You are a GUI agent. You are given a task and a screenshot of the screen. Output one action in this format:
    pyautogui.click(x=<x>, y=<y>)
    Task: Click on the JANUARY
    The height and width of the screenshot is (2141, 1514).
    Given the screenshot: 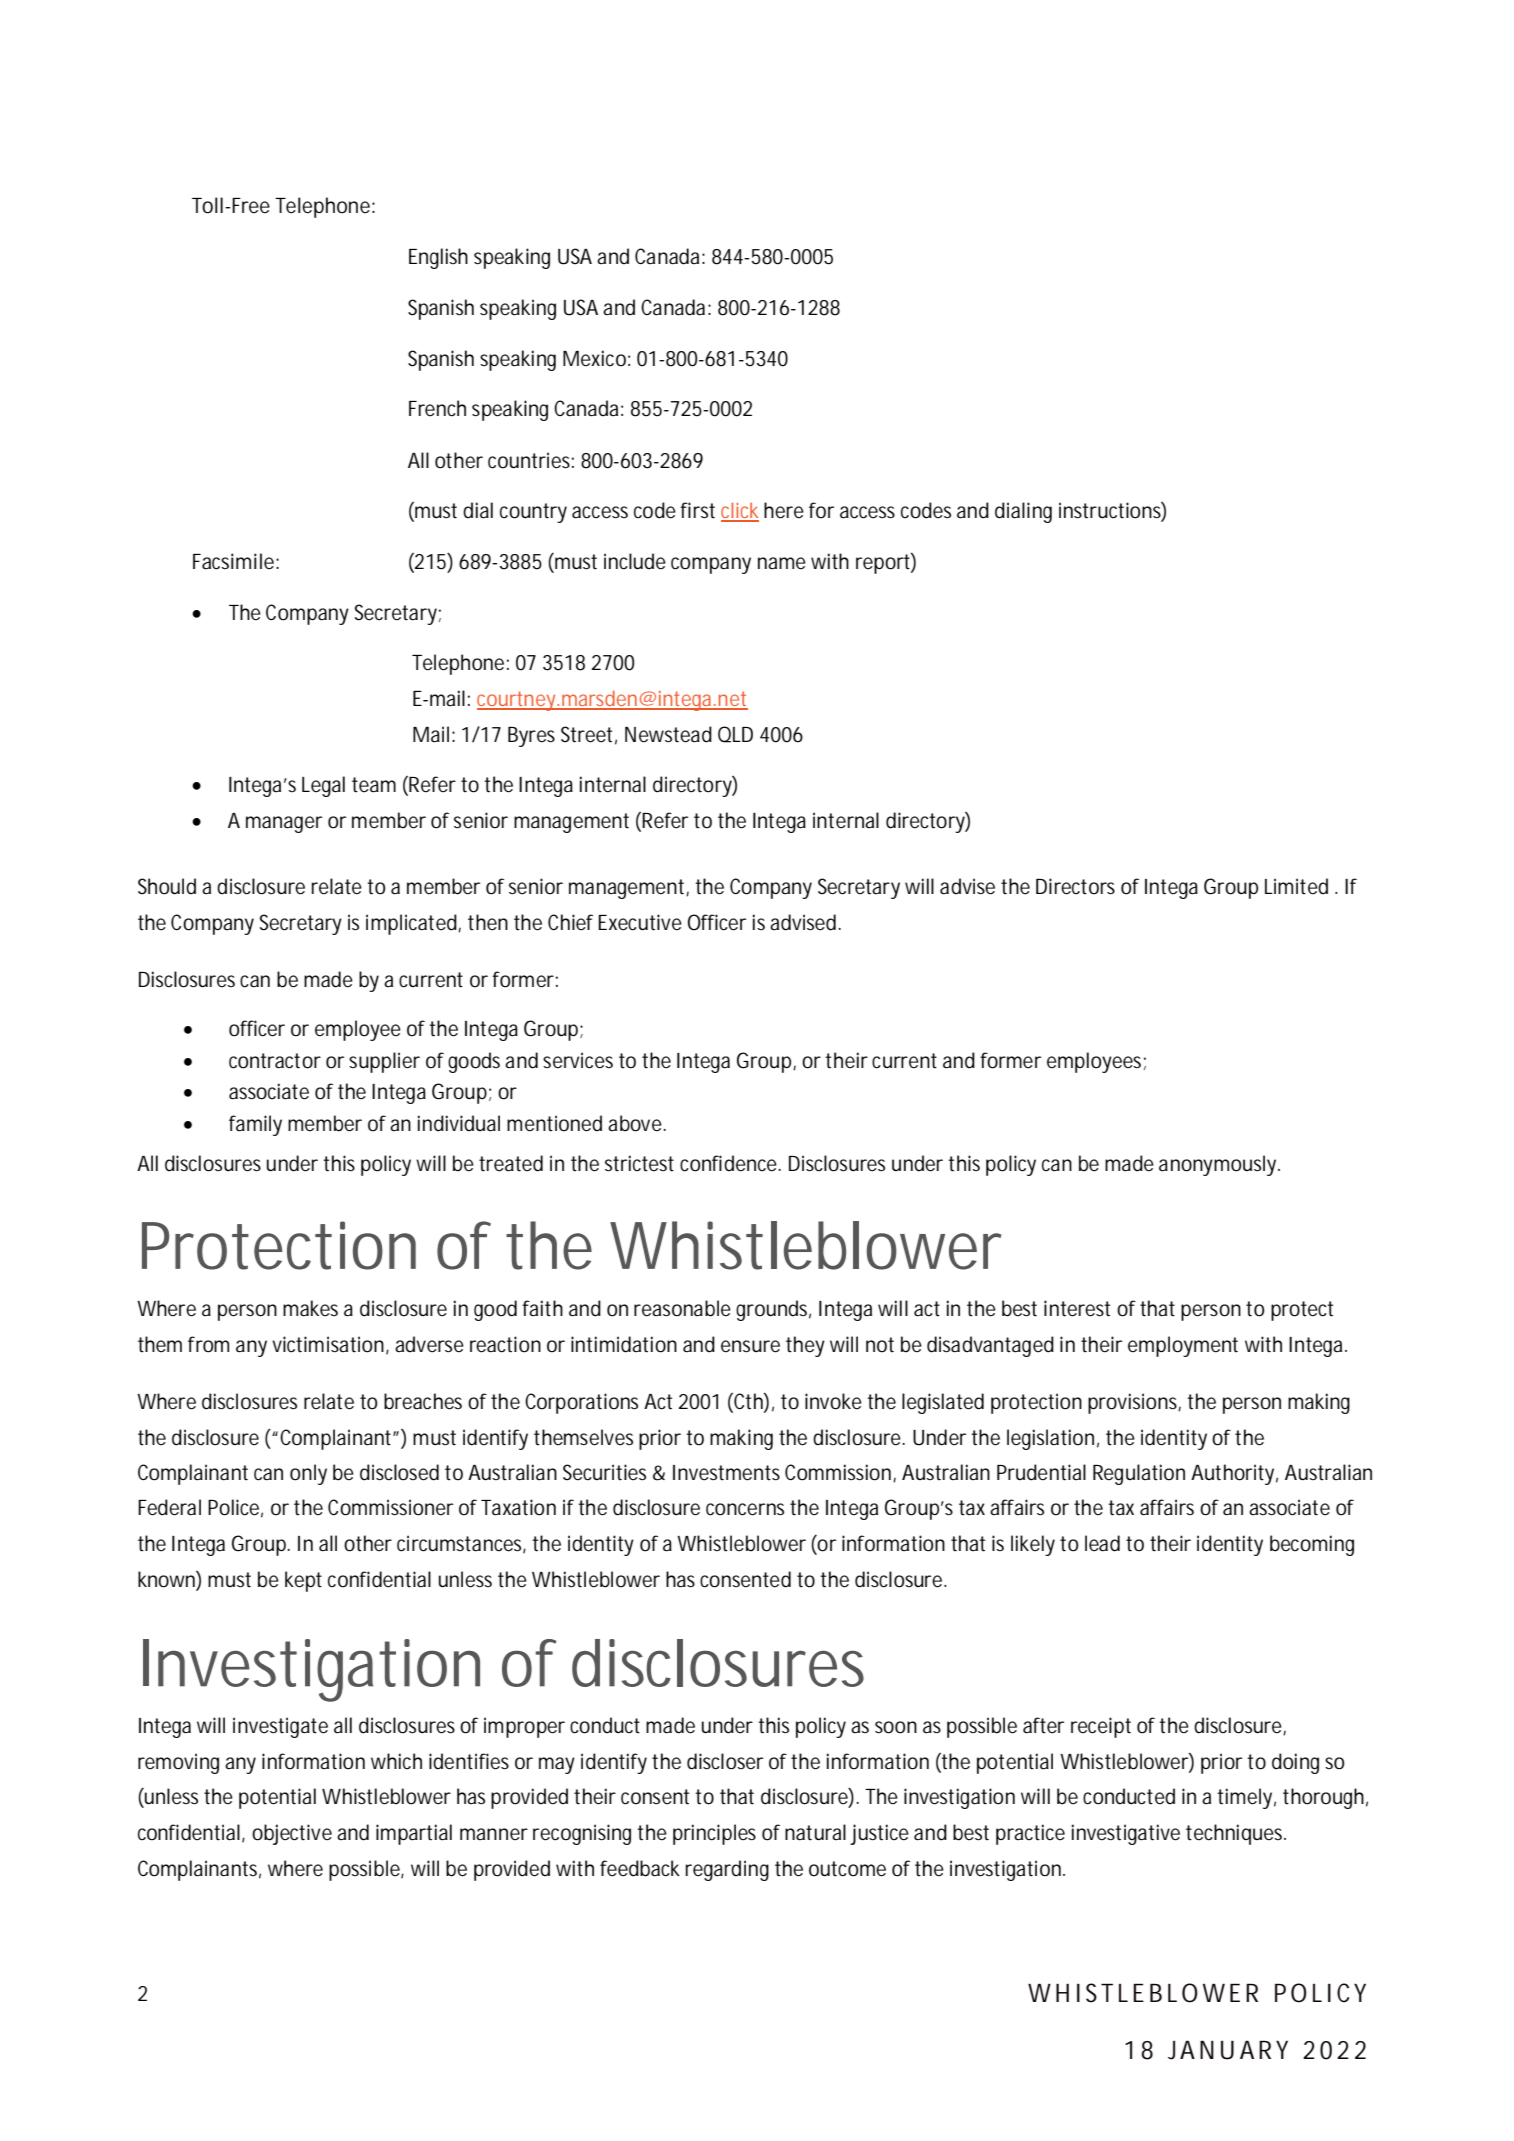 What is the action you would take?
    pyautogui.click(x=1228, y=2050)
